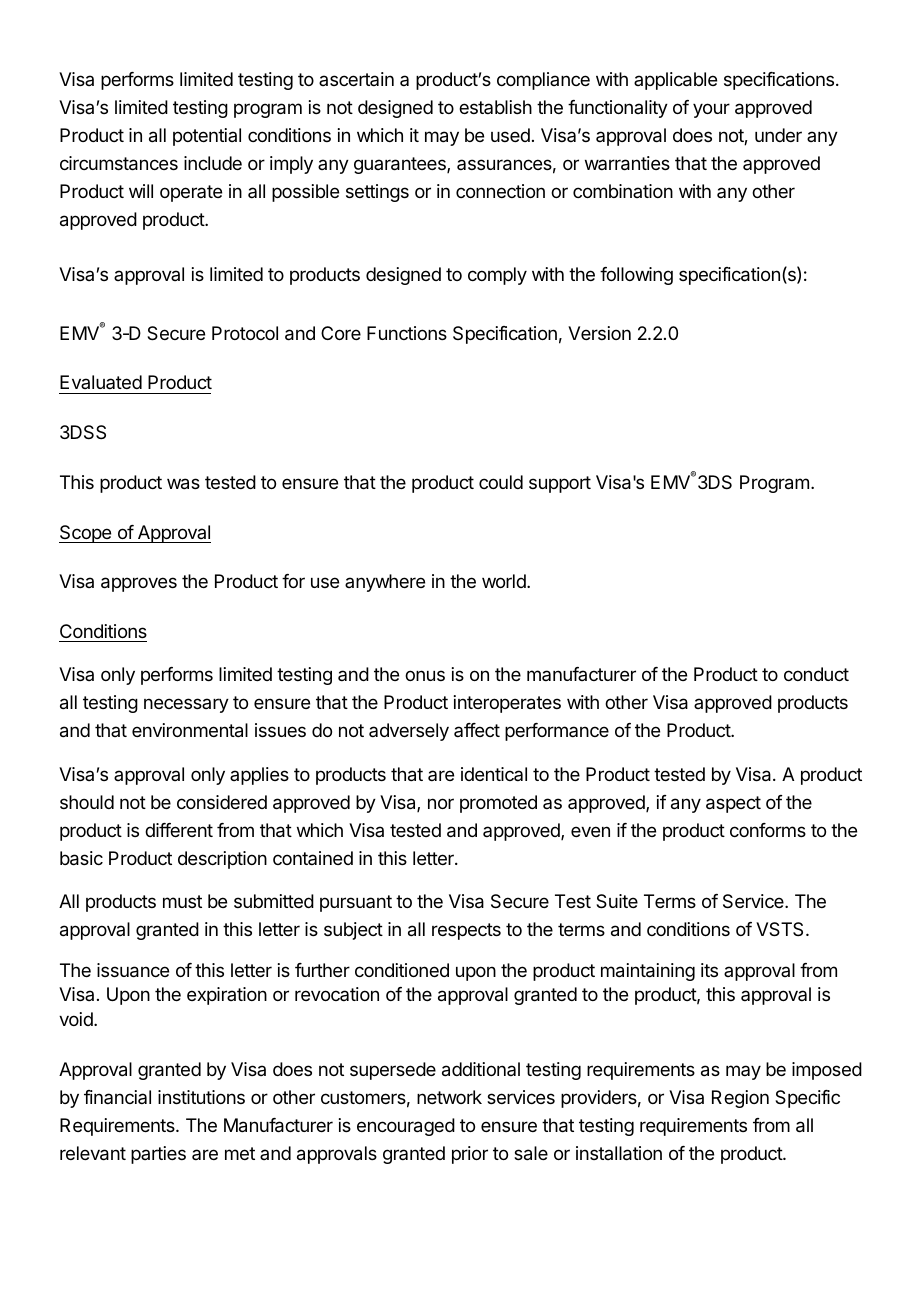 The height and width of the screenshot is (1308, 924). What do you see at coordinates (449, 1097) in the screenshot?
I see `network` at bounding box center [449, 1097].
